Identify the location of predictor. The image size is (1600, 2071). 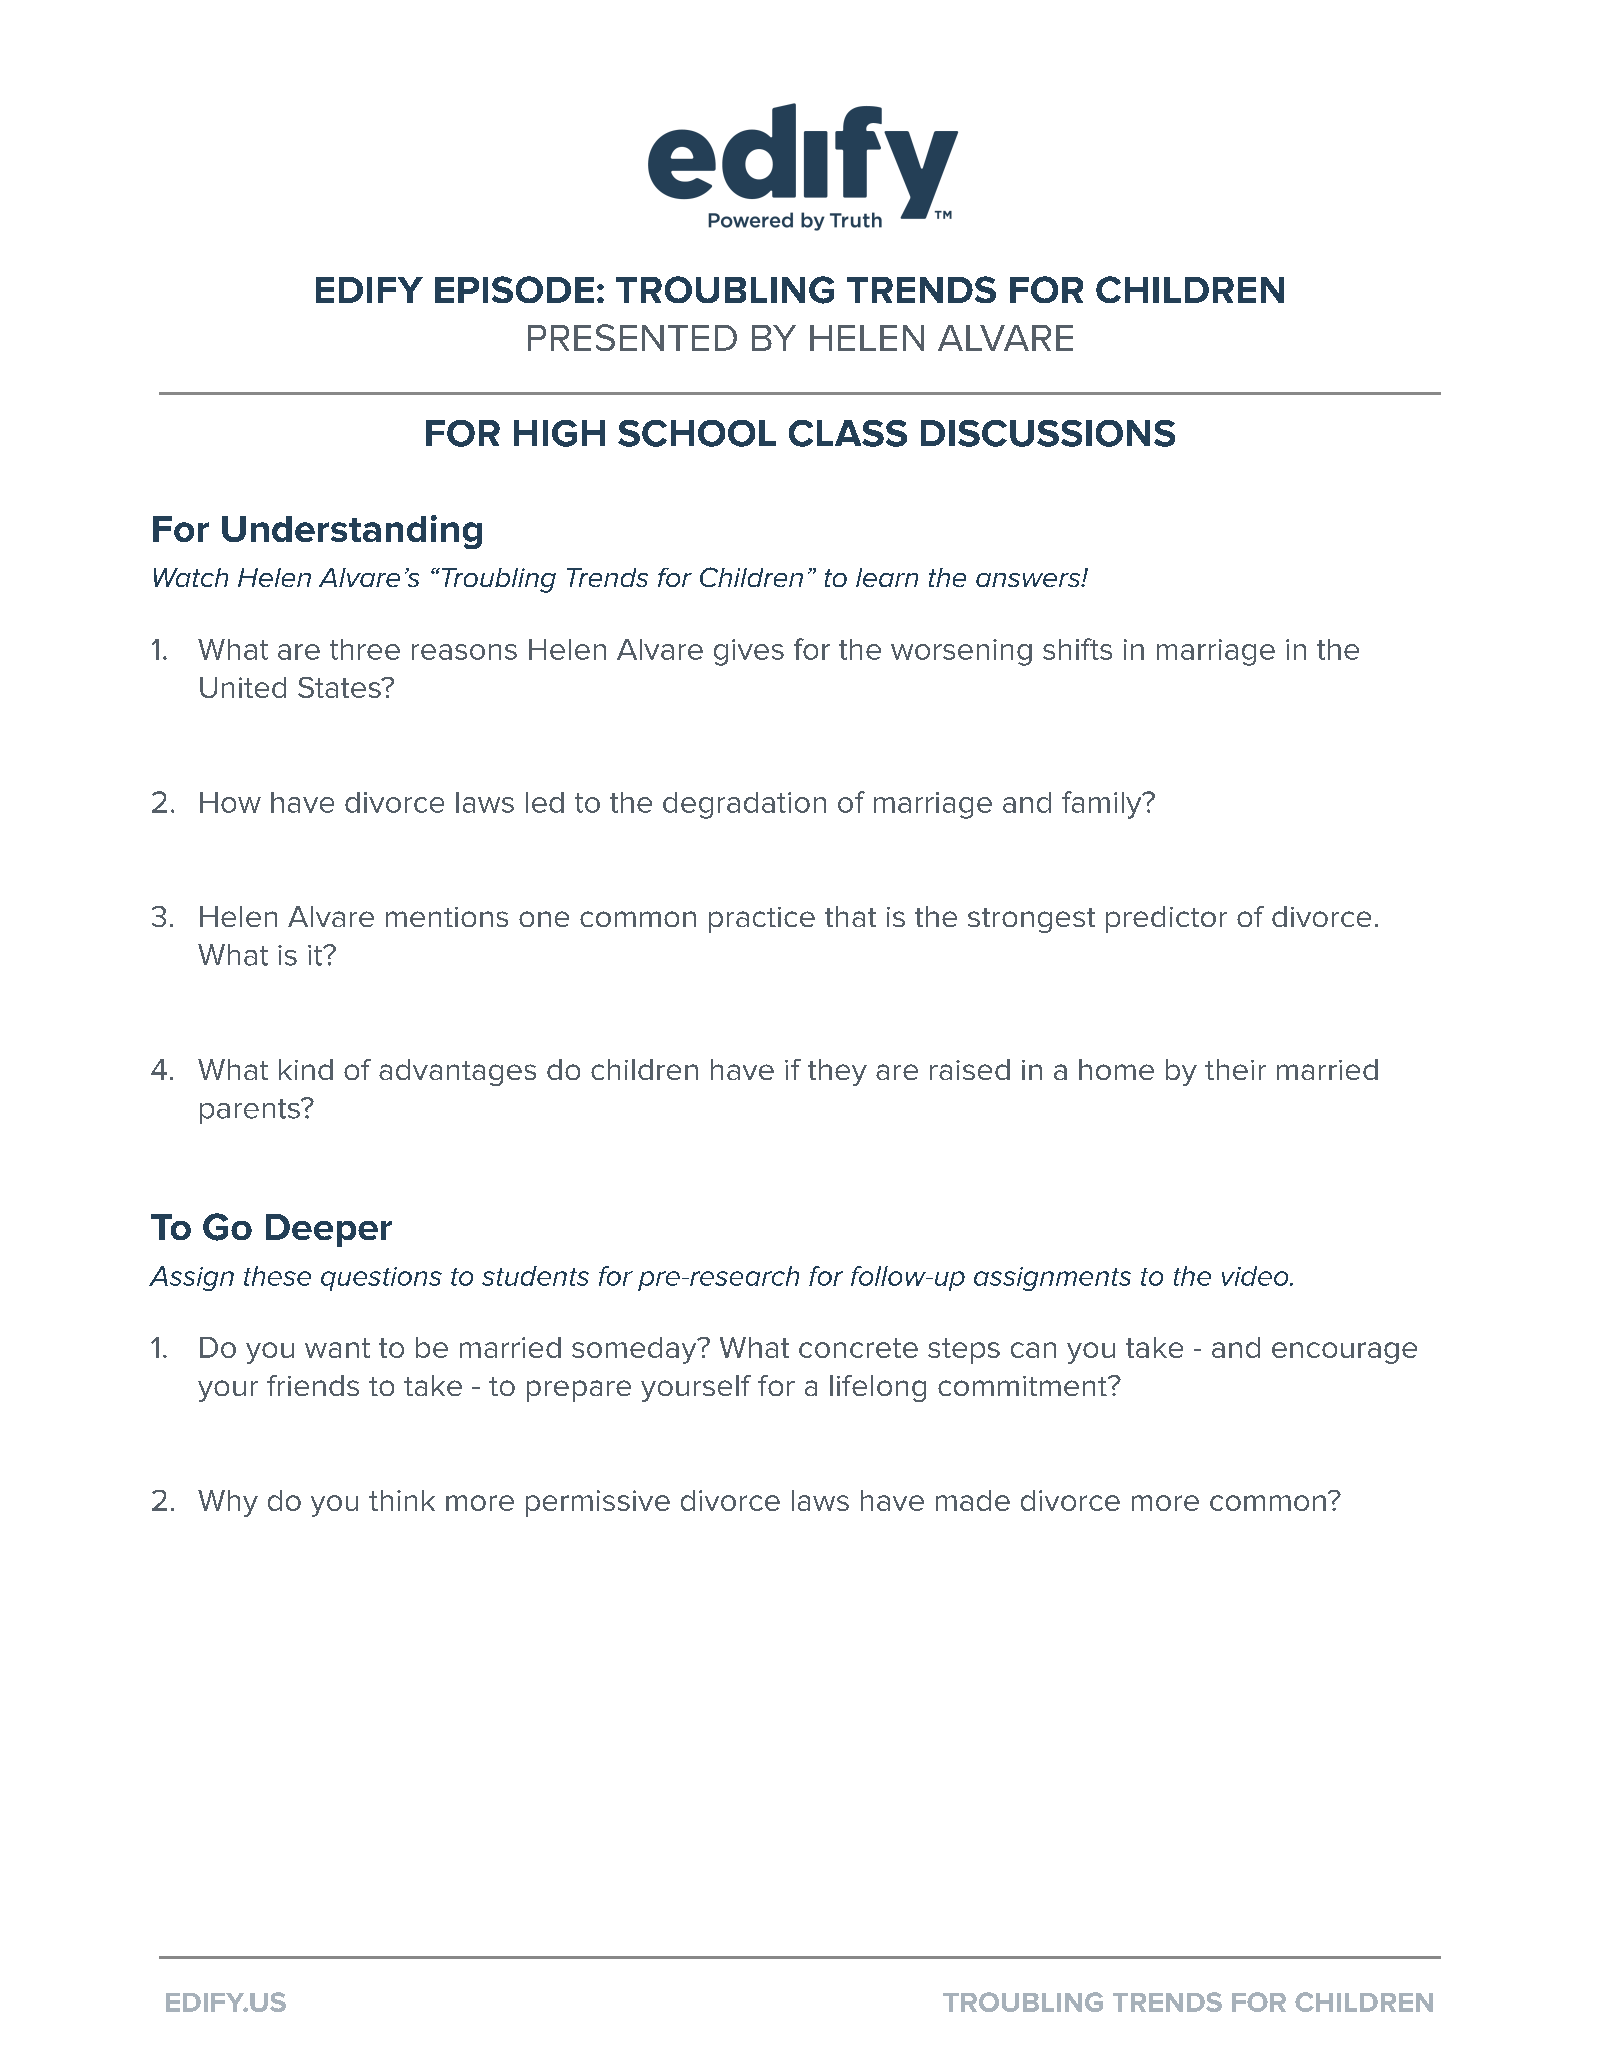
(1166, 919).
